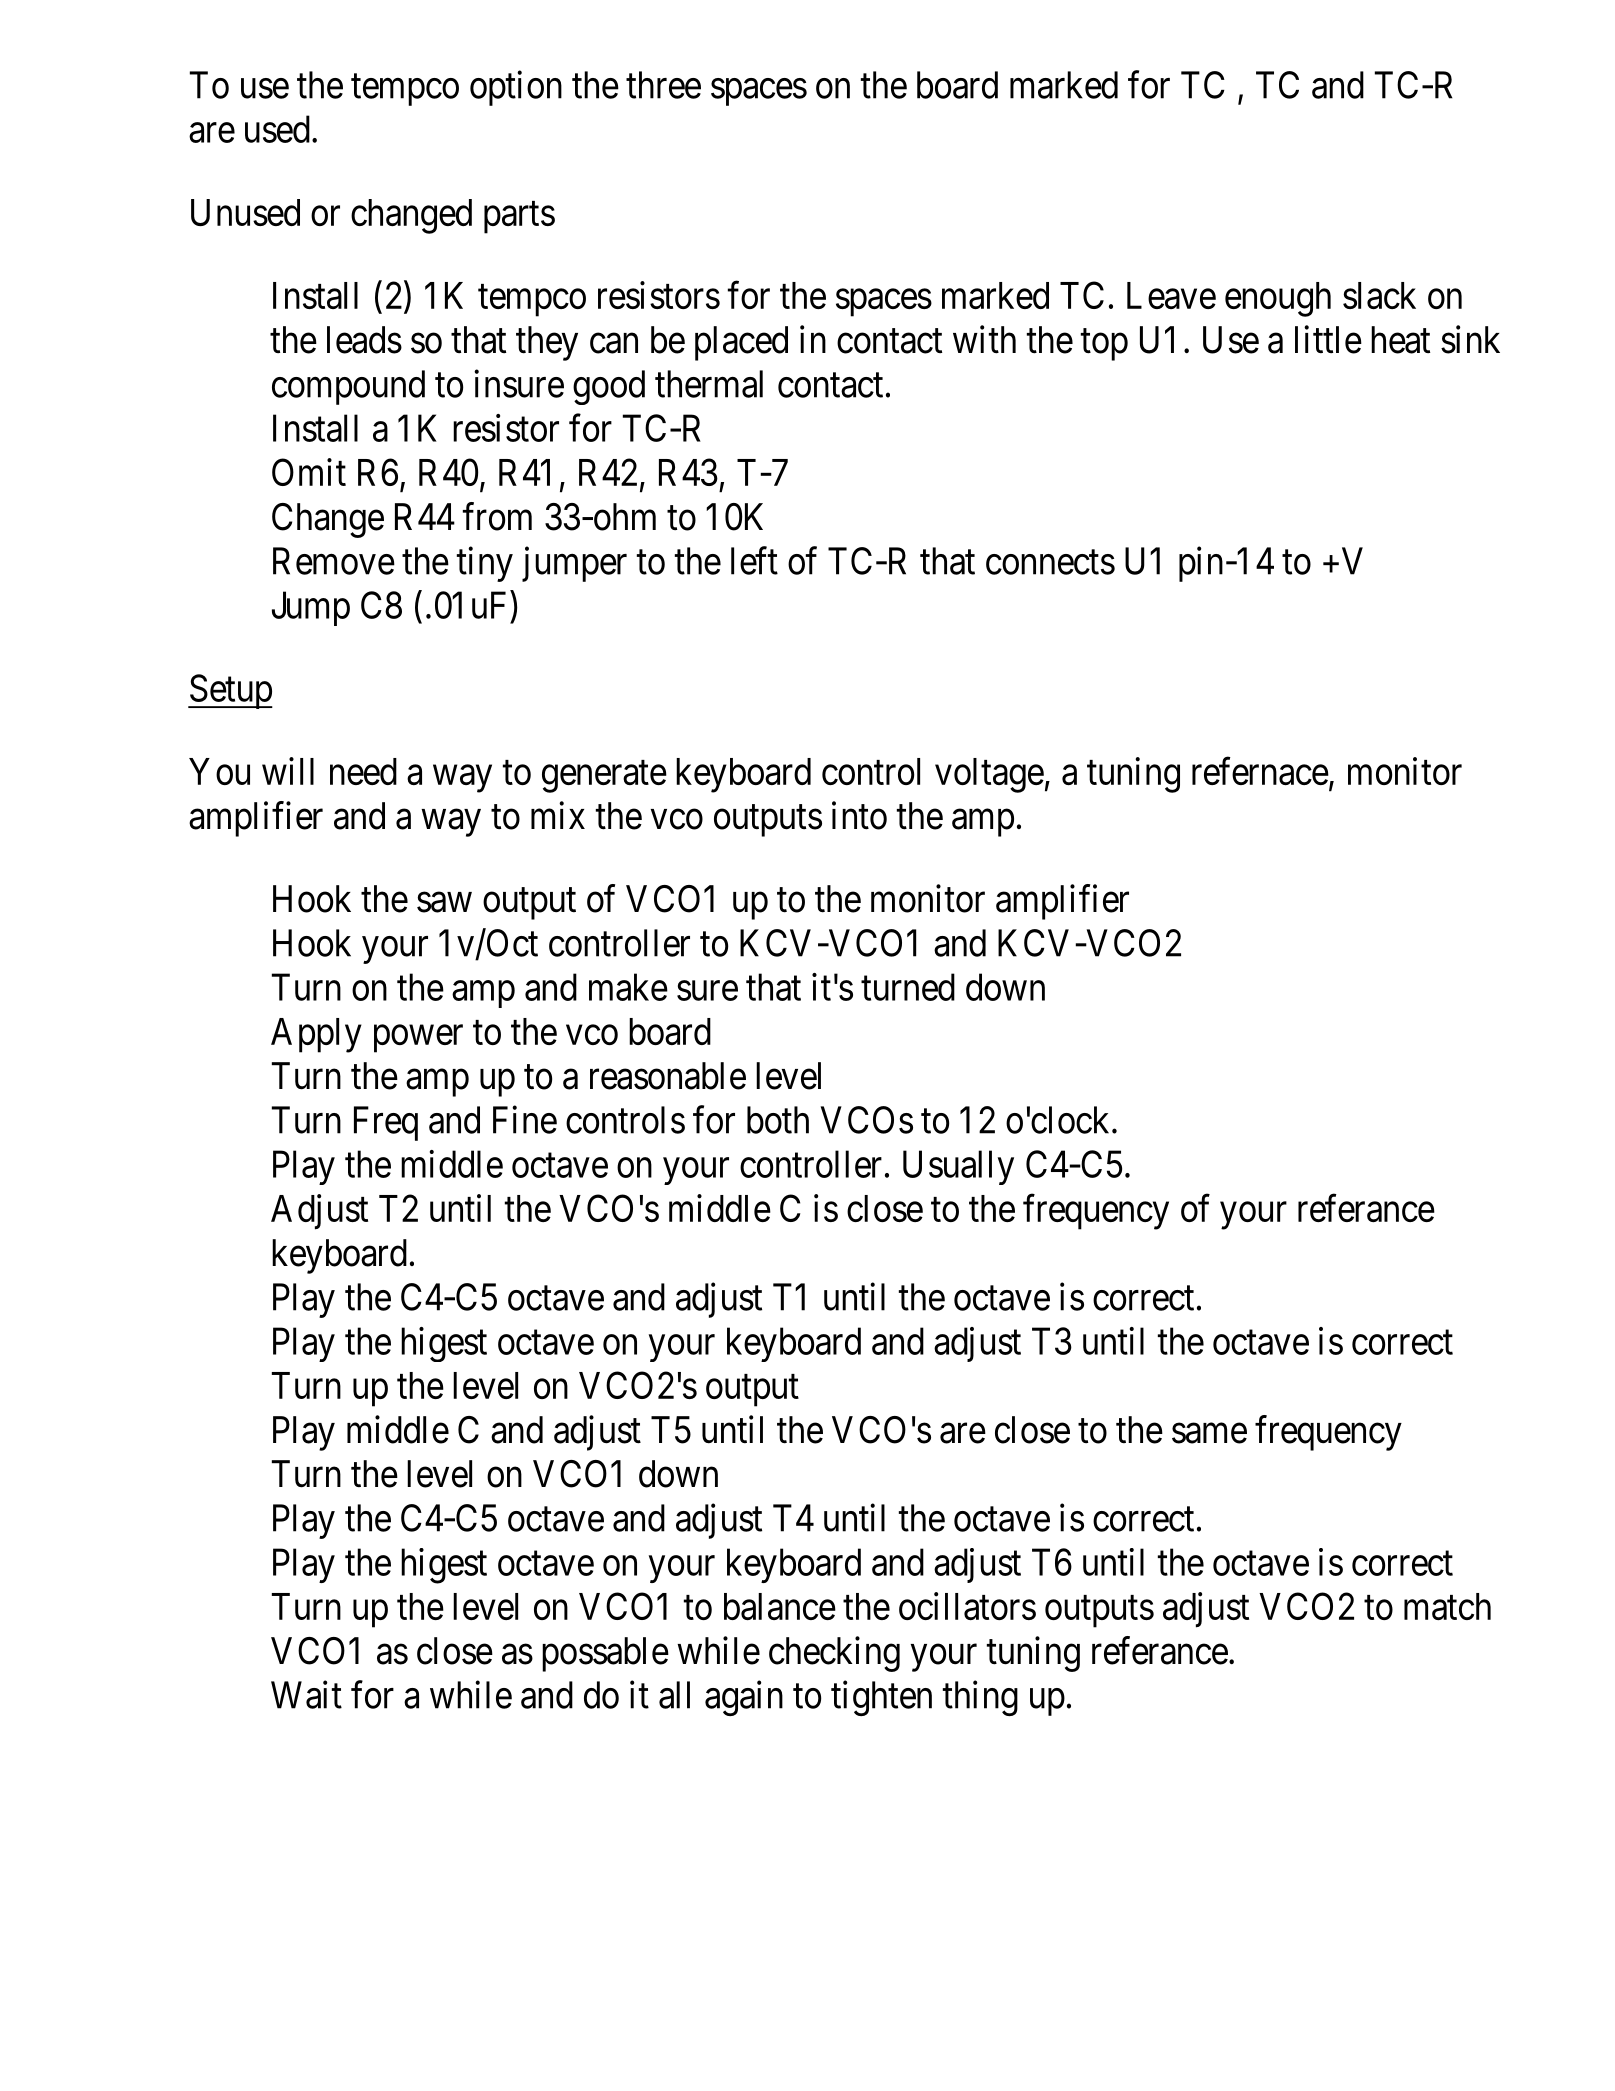 This screenshot has height=2091, width=1615. Describe the element at coordinates (859, 815) in the screenshot. I see `into` at that location.
